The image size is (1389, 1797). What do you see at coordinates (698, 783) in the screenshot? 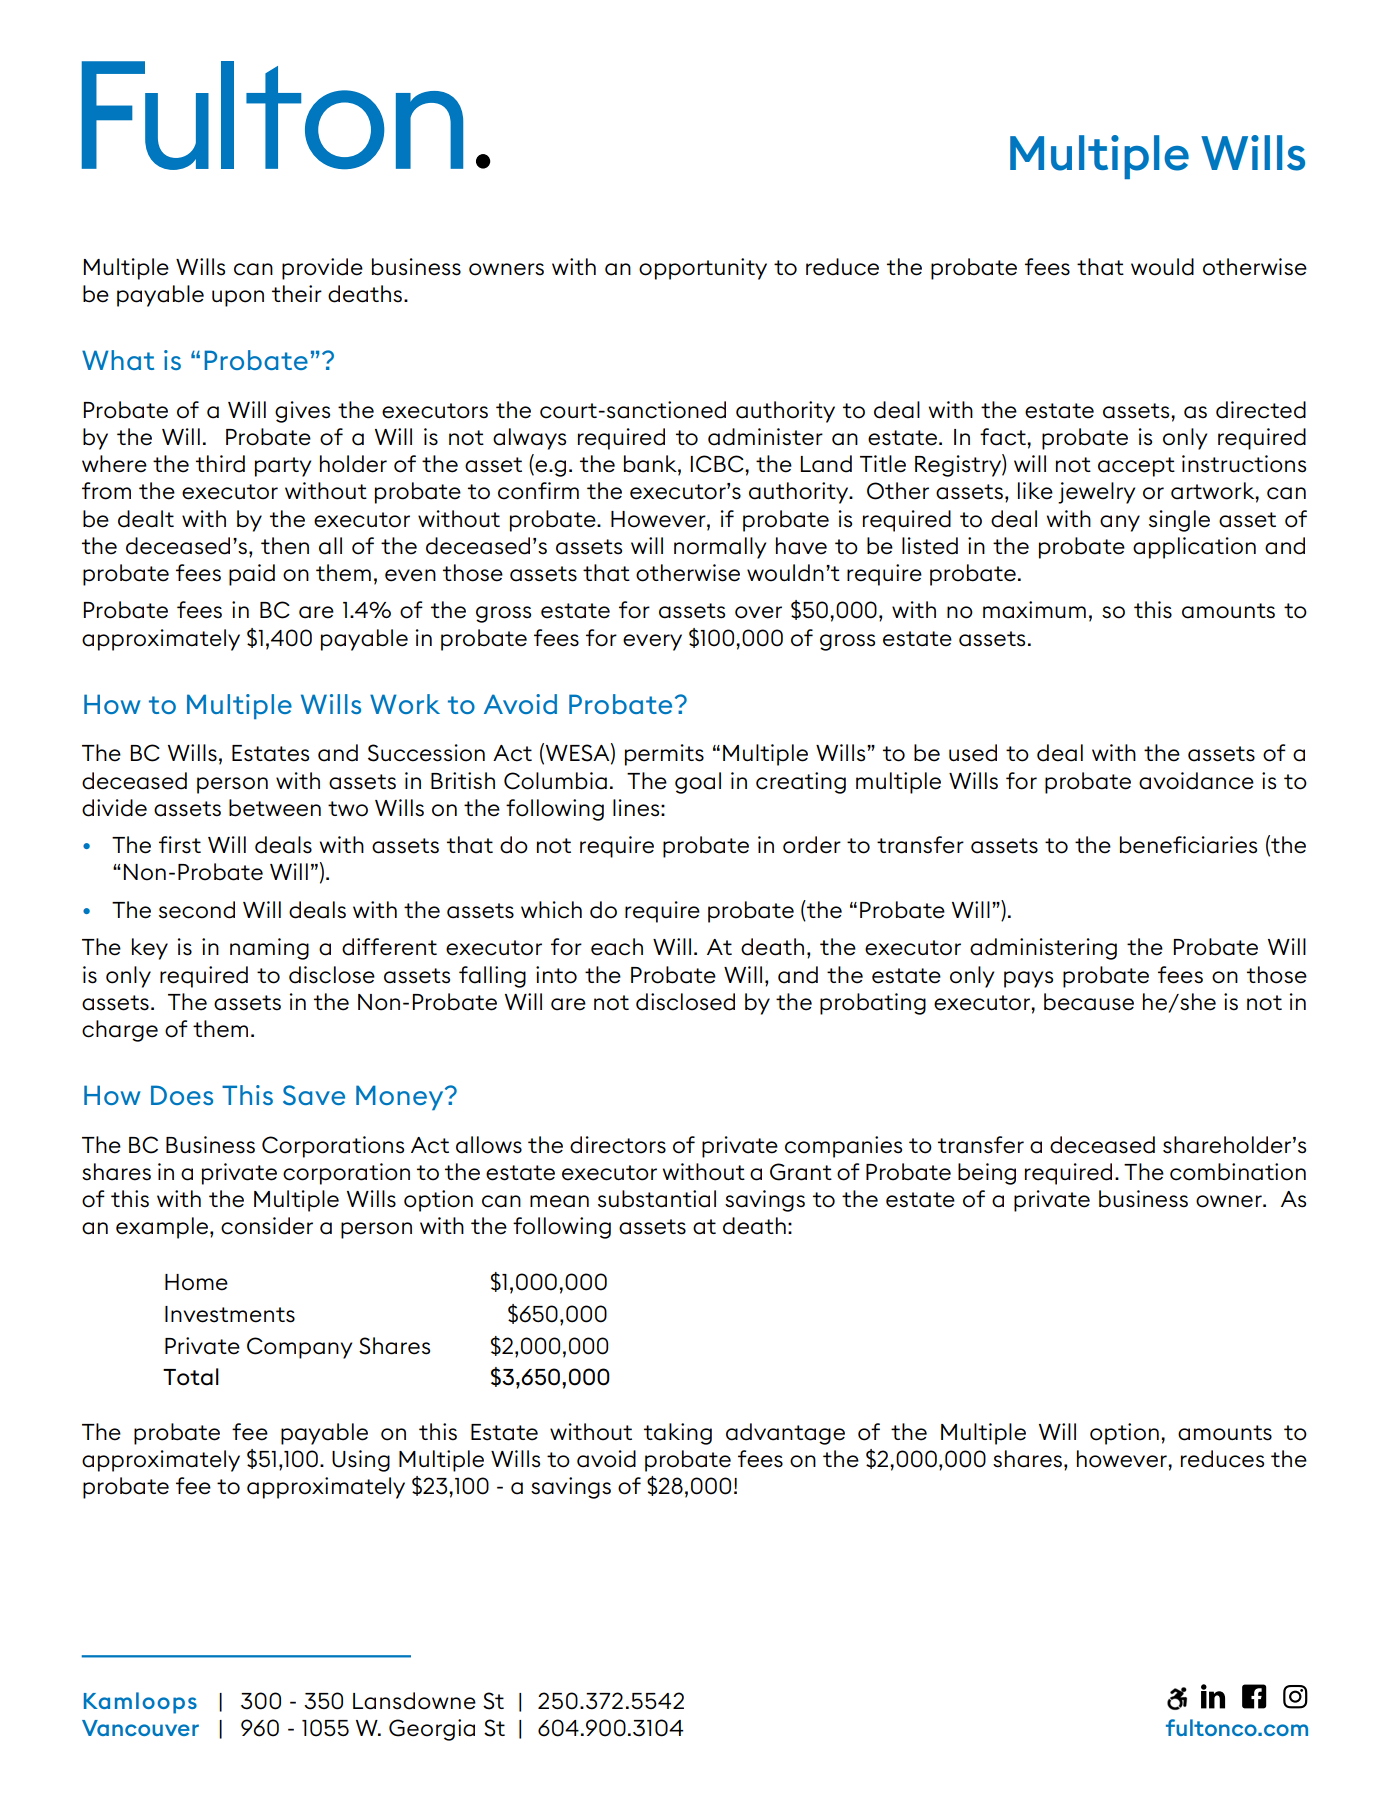
I see `goal` at bounding box center [698, 783].
